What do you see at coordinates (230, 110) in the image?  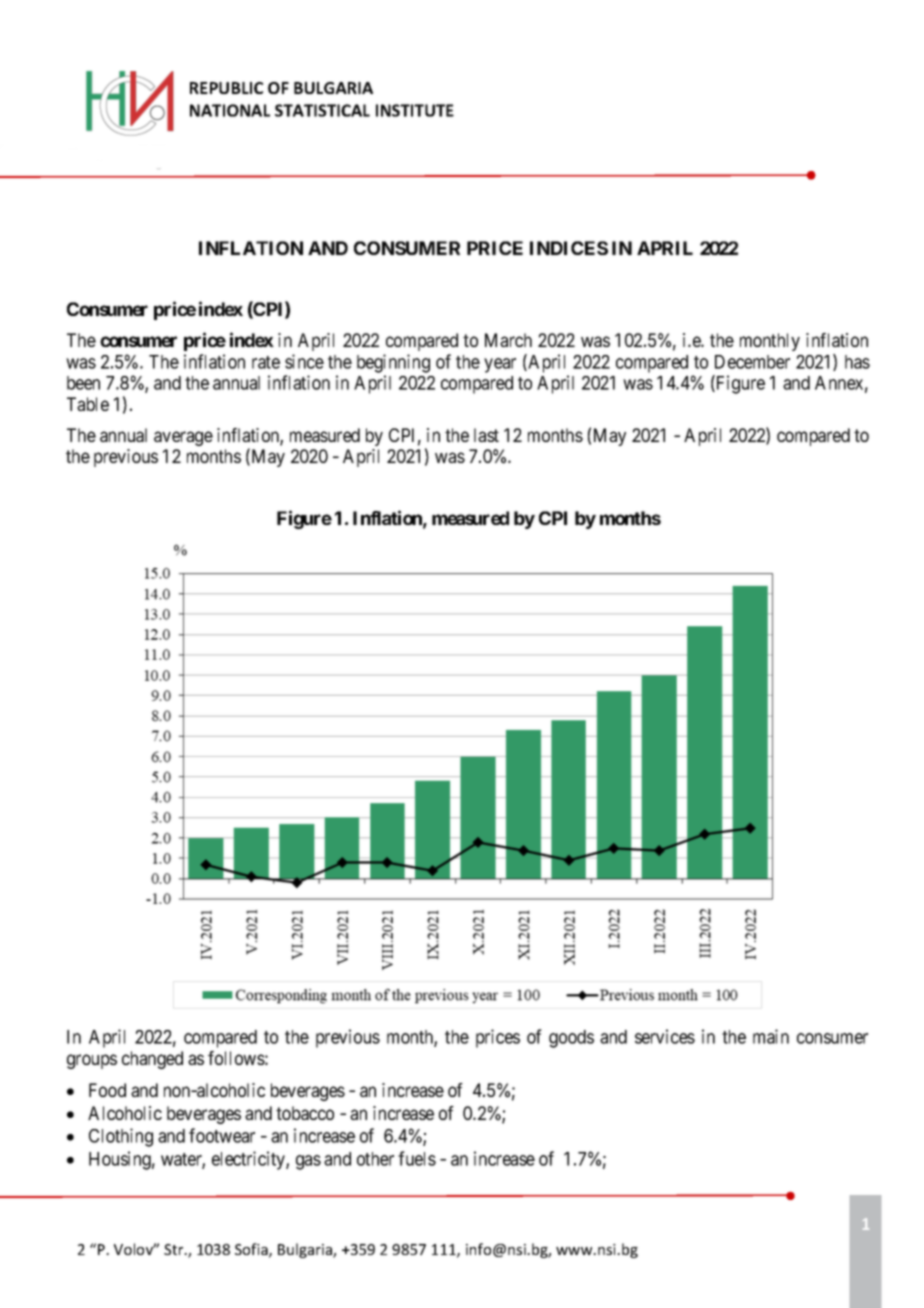 I see `NATIONAL` at bounding box center [230, 110].
